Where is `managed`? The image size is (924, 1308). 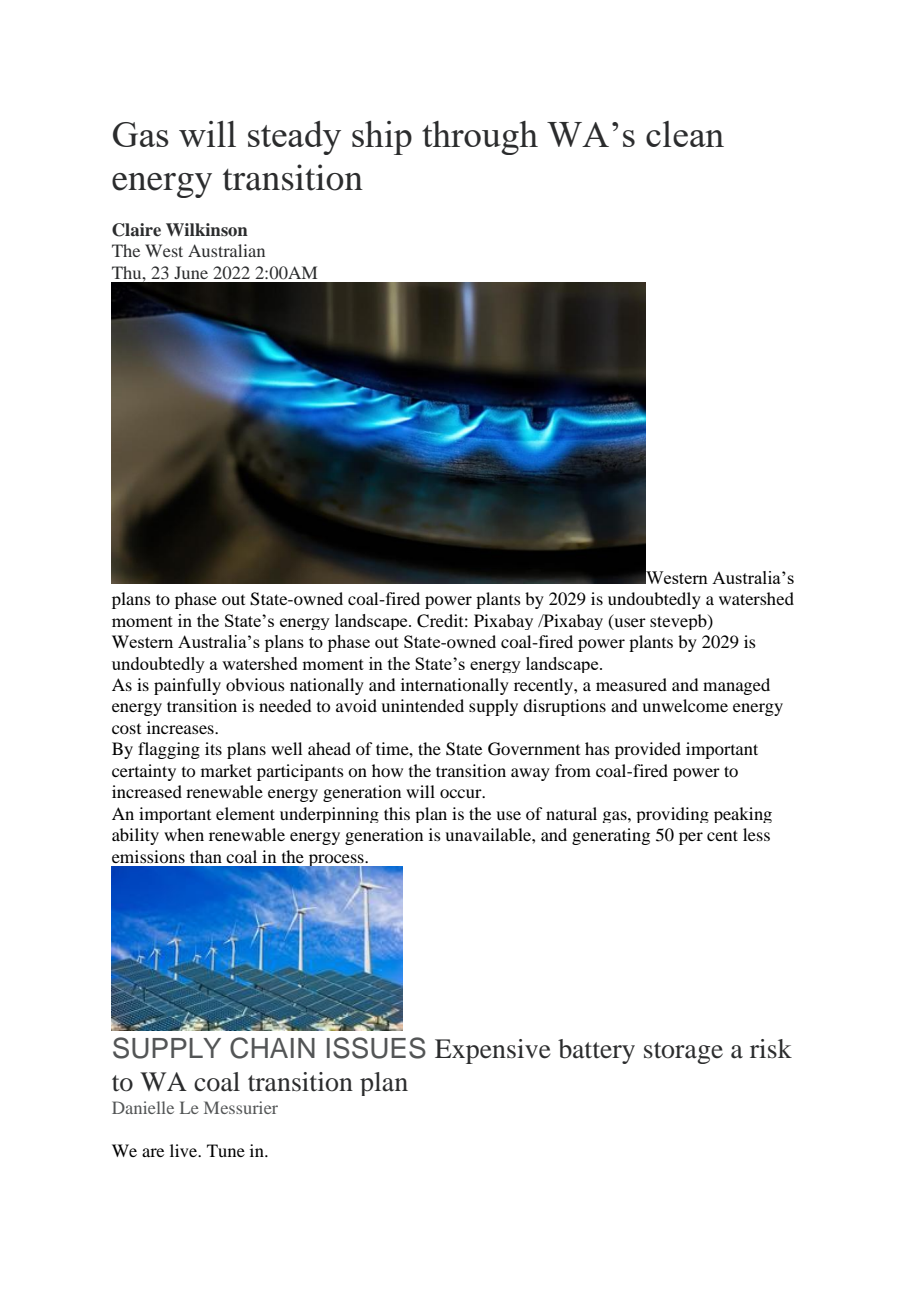 managed is located at coordinates (736, 686).
